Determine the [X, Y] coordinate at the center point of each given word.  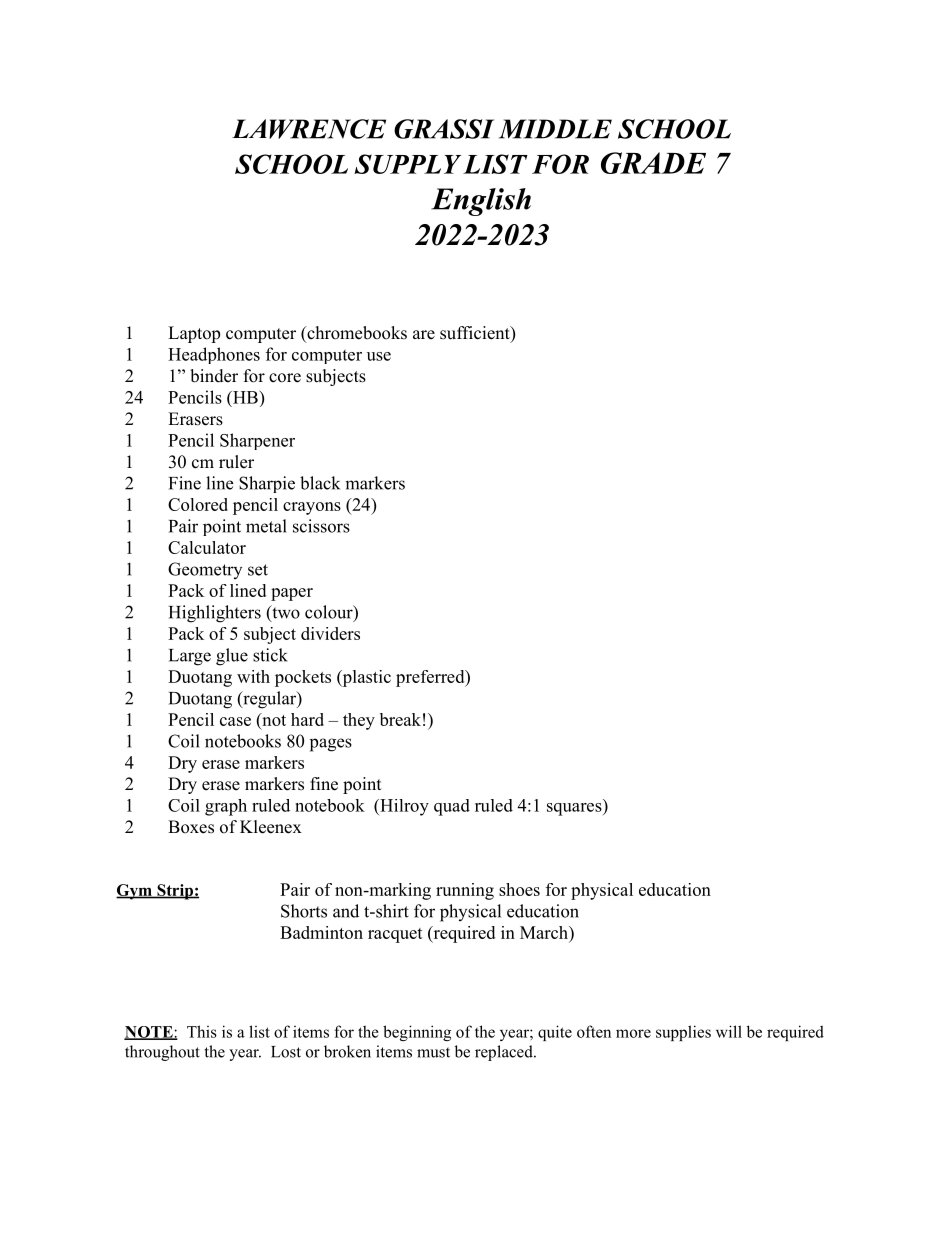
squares [574, 809]
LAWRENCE [309, 129]
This [202, 1031]
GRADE [653, 163]
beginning [417, 1033]
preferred [431, 678]
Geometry [205, 570]
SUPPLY [407, 164]
